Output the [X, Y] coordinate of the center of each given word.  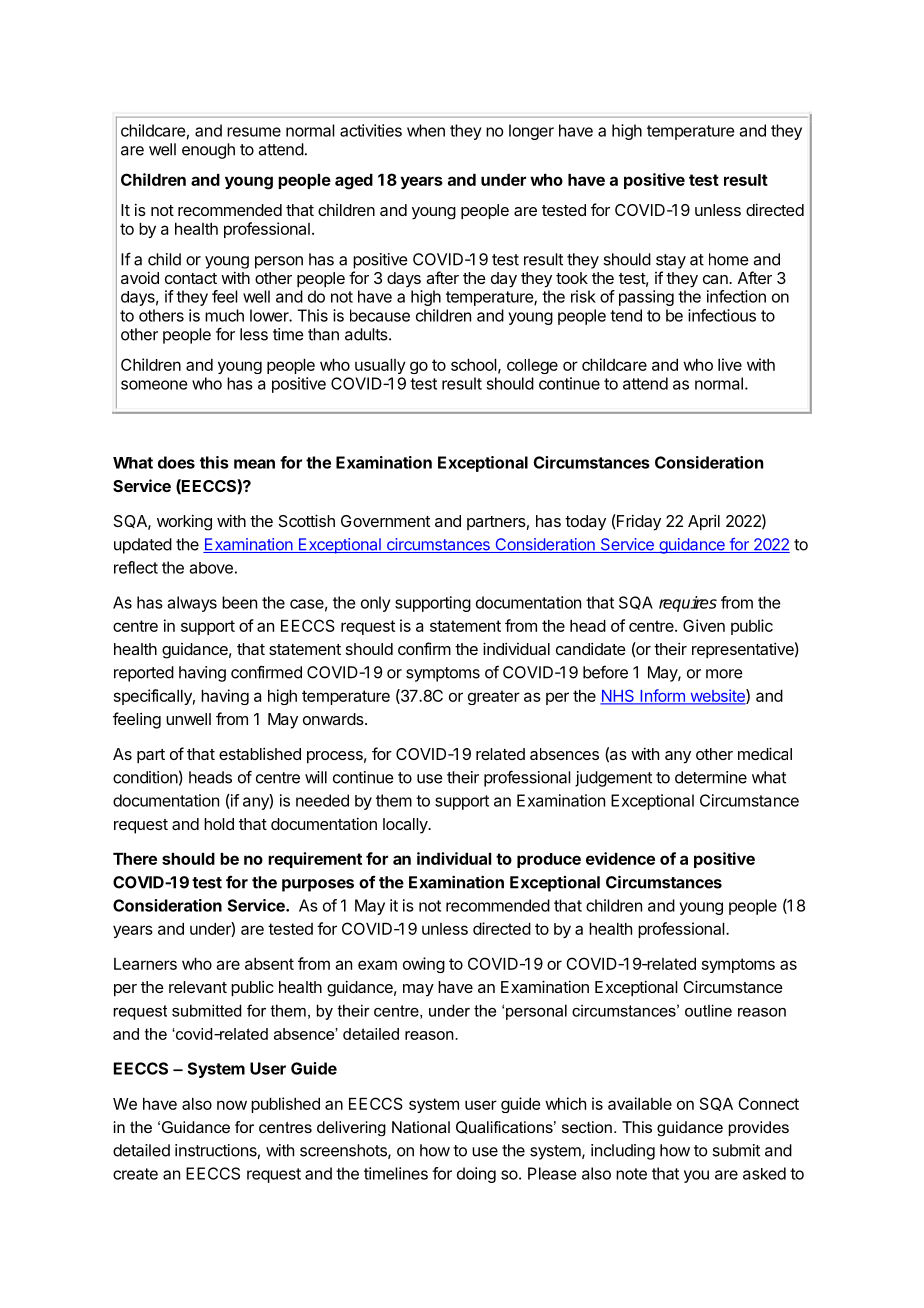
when [426, 130]
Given [704, 625]
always [192, 604]
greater [494, 697]
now [232, 1105]
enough [208, 151]
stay [671, 261]
